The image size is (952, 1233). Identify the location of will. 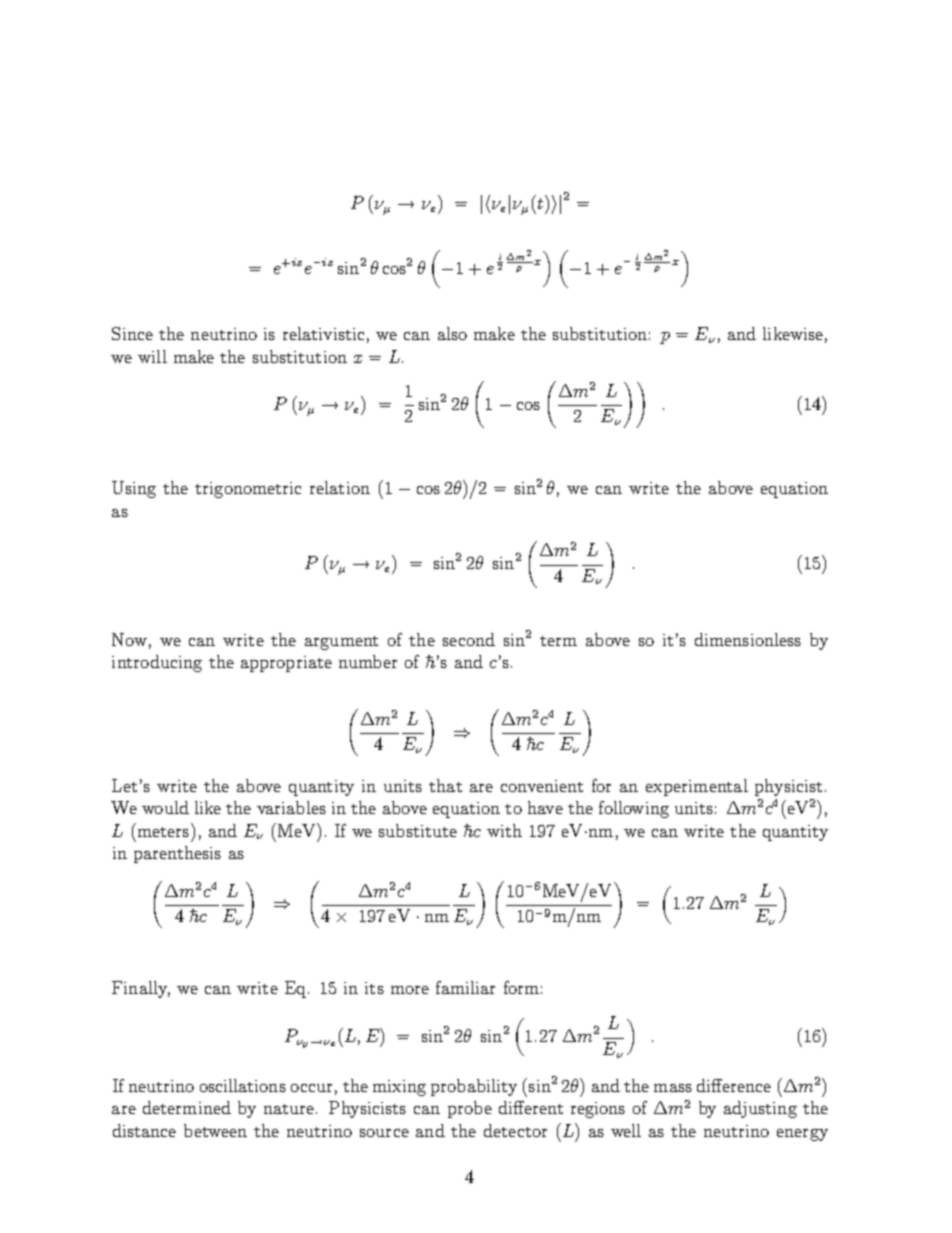
(152, 356).
